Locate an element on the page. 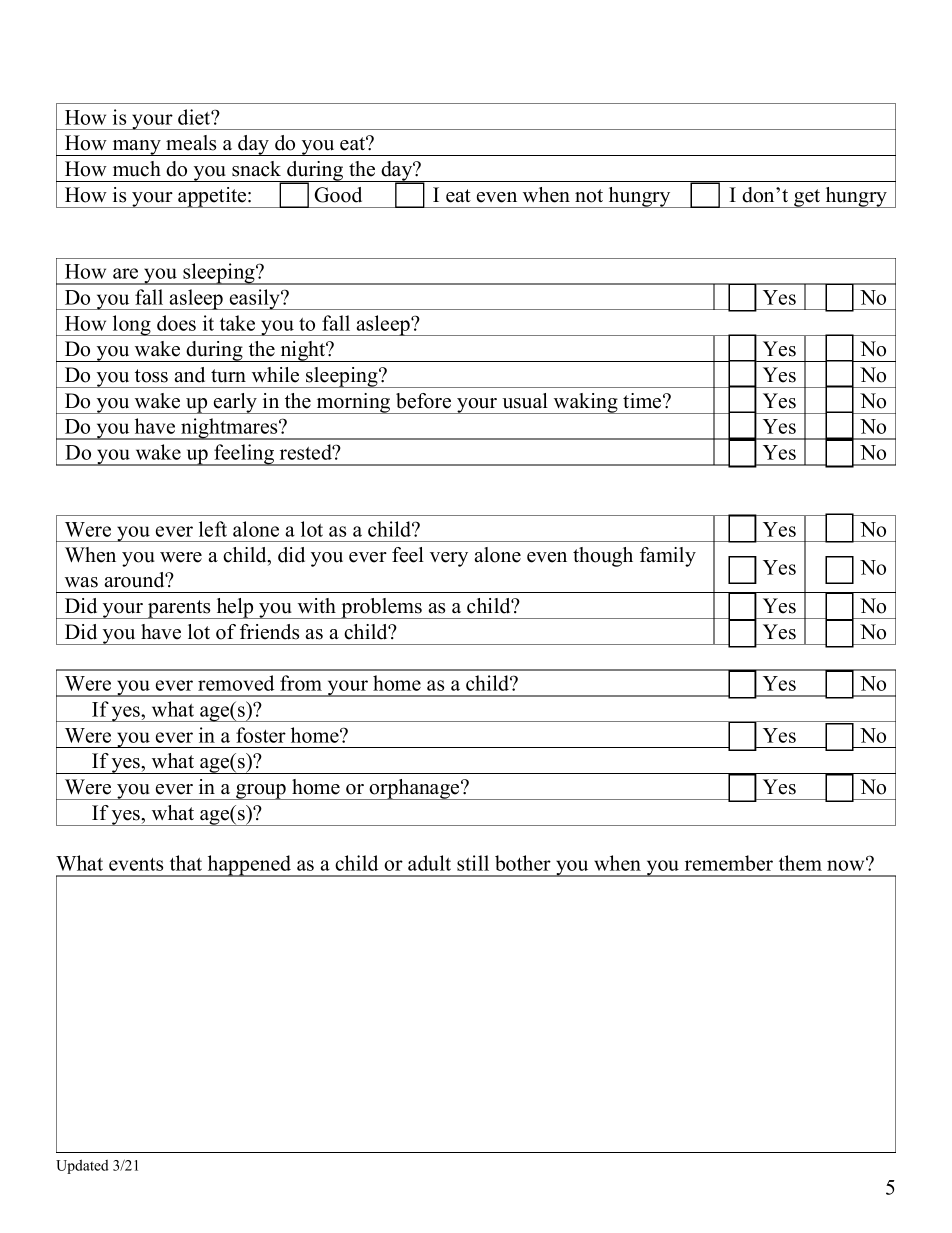 The height and width of the page is (1233, 952). adult is located at coordinates (429, 863).
